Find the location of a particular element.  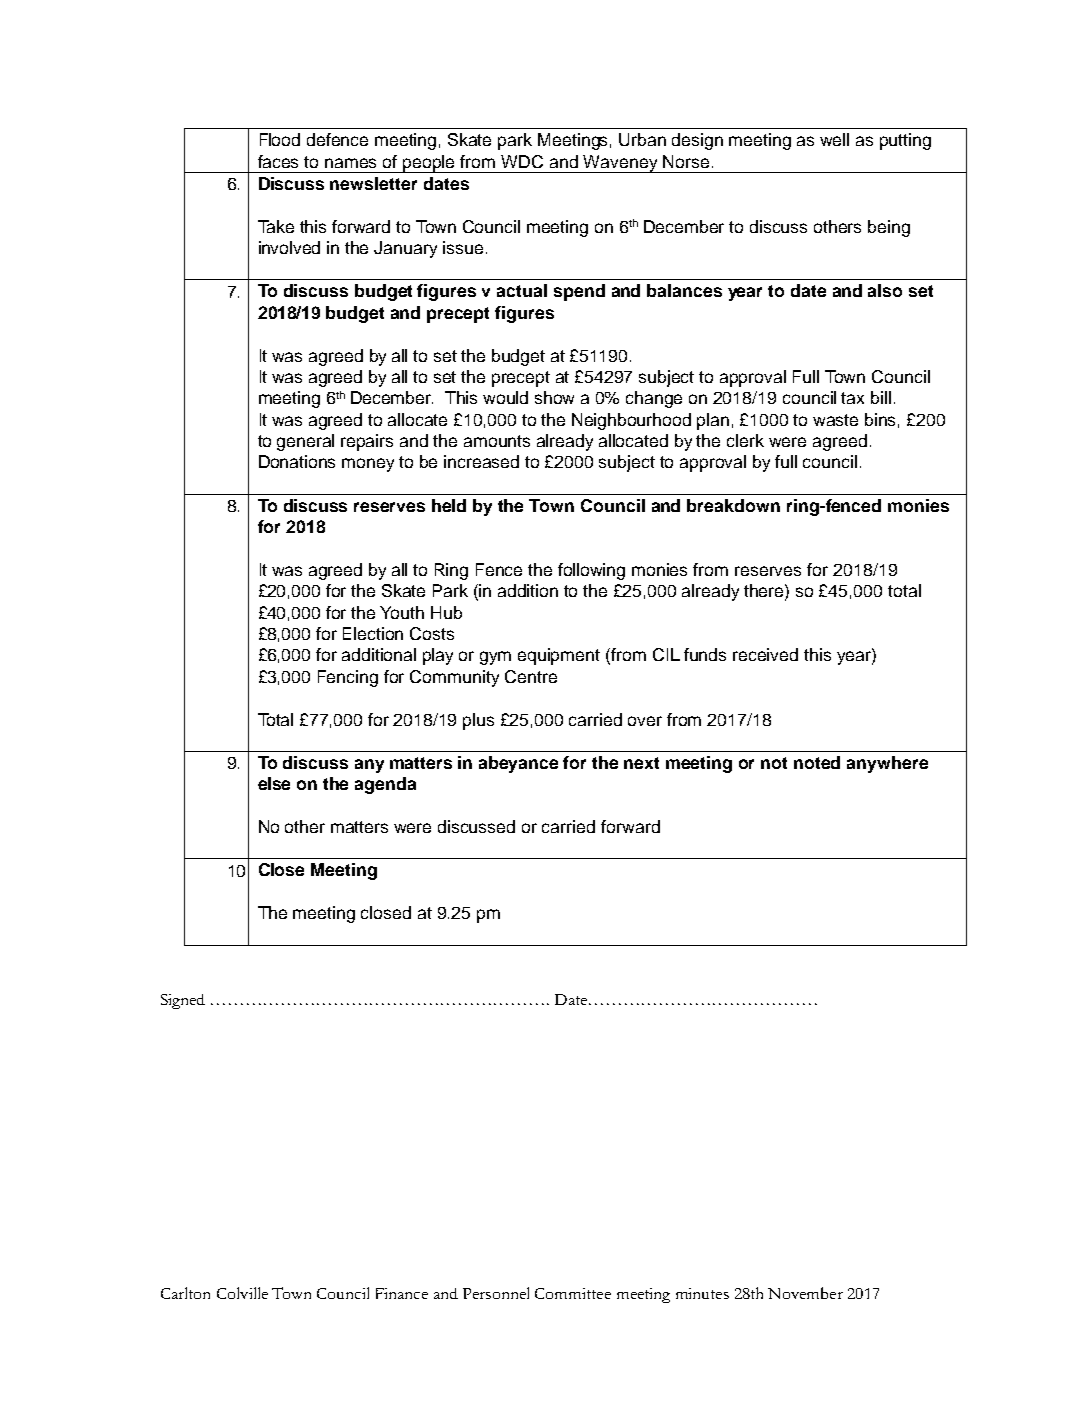

WDC is located at coordinates (522, 161).
